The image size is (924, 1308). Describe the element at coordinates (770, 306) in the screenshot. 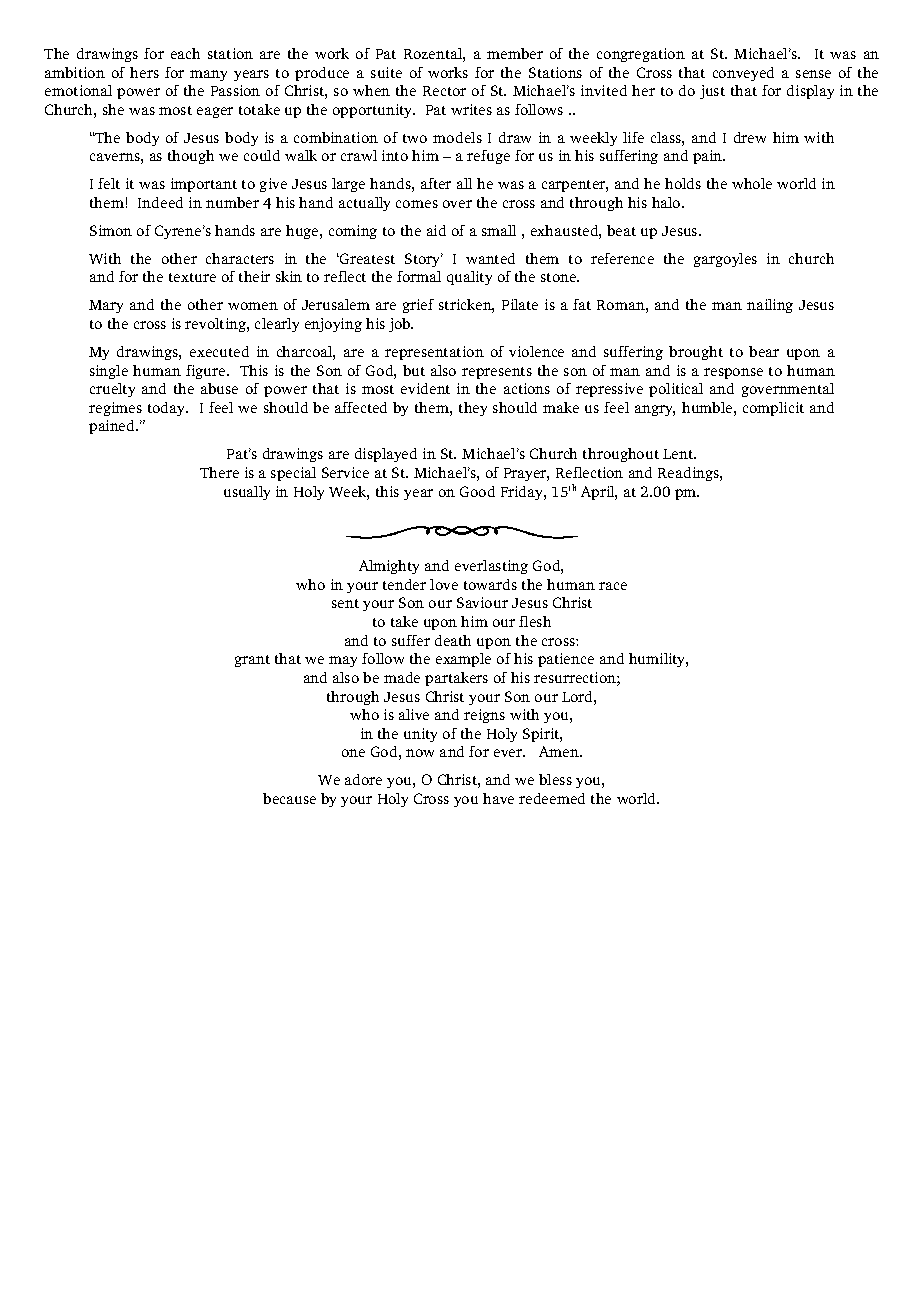

I see `nailing` at that location.
